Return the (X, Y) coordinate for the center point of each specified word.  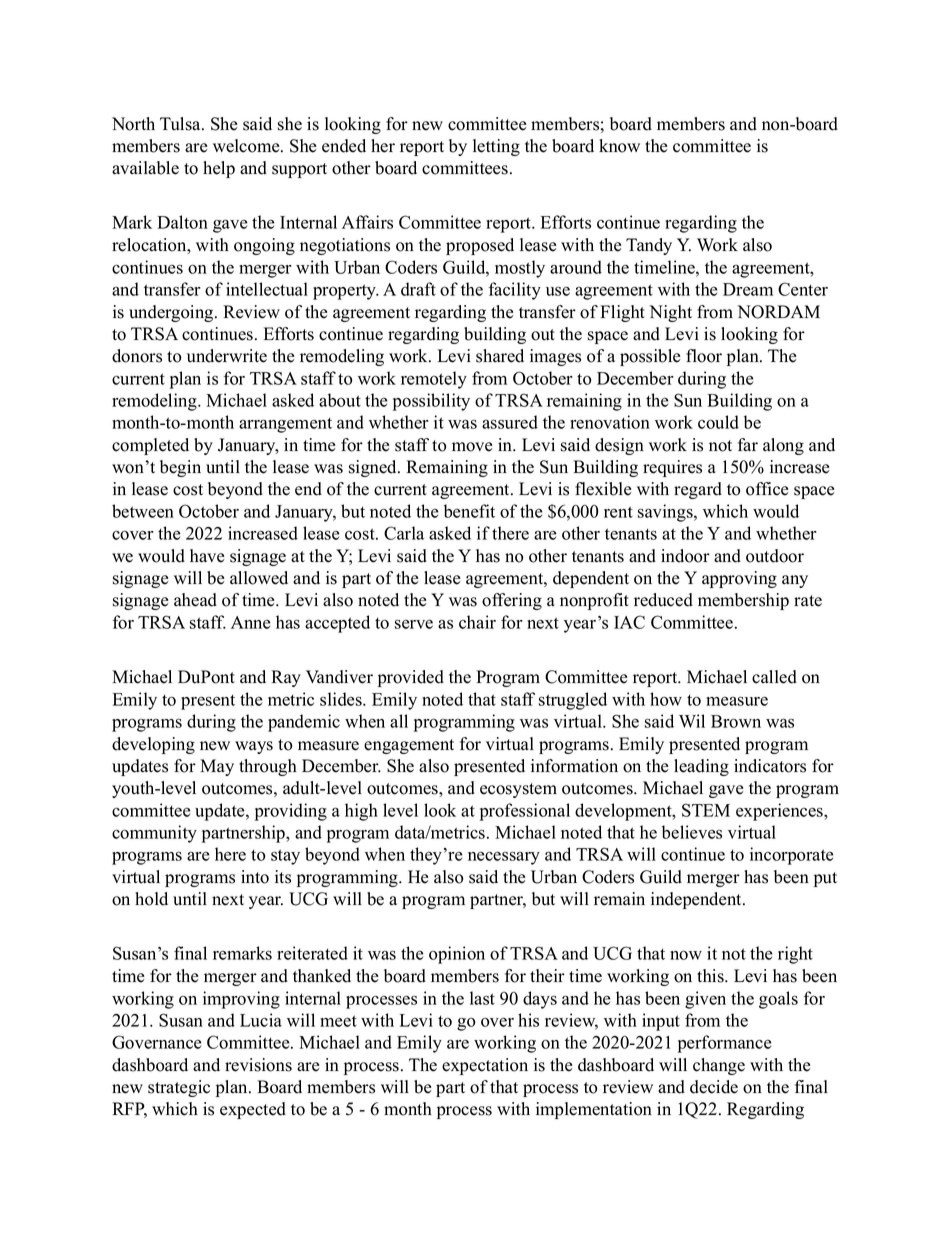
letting (496, 147)
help (219, 169)
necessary (504, 858)
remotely (434, 380)
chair (477, 622)
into (255, 877)
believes (692, 832)
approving (739, 579)
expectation (485, 1066)
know (619, 146)
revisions (258, 1065)
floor (704, 356)
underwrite (227, 356)
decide (714, 1087)
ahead (195, 600)
